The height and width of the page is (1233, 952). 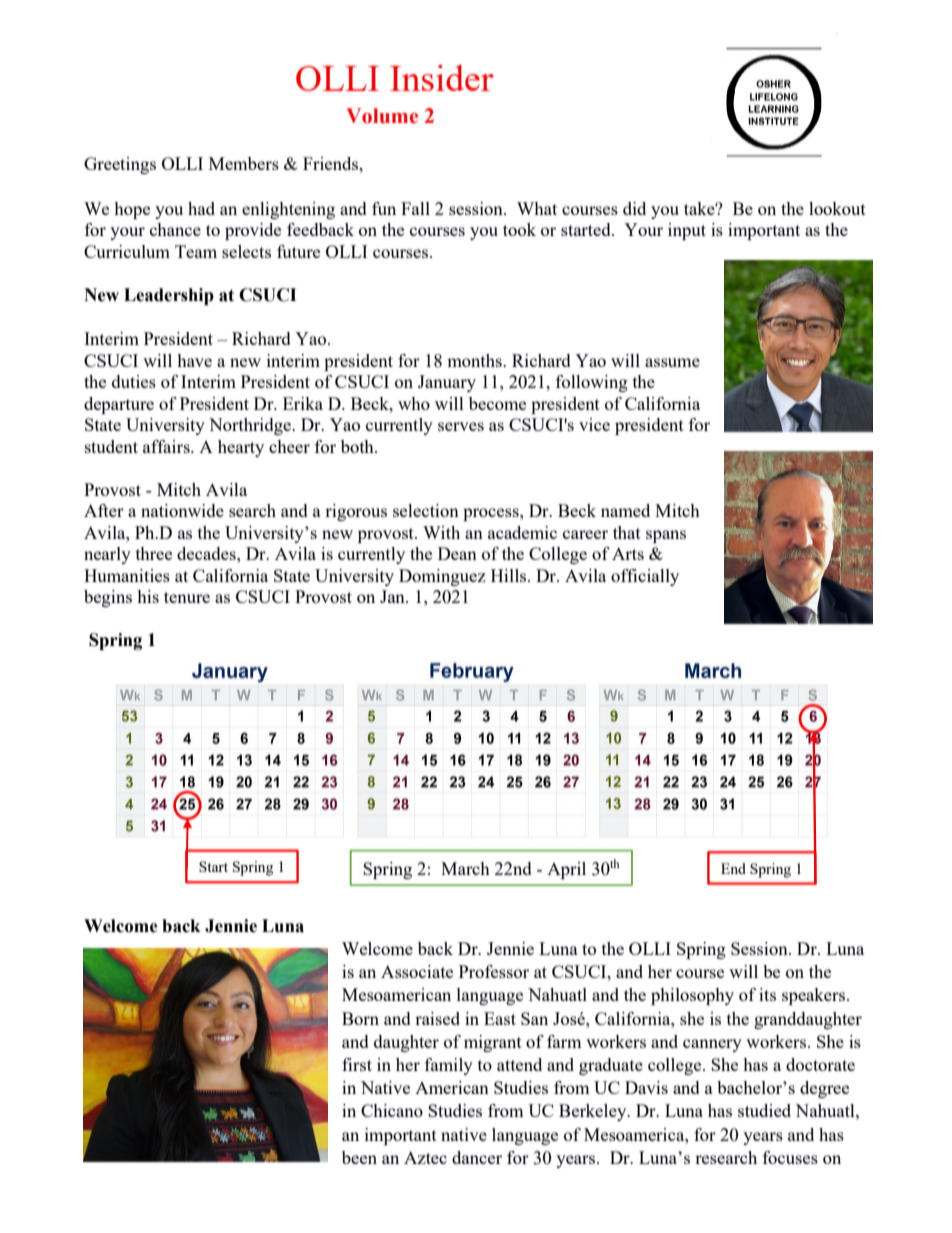 What do you see at coordinates (837, 208) in the page?
I see `lookout` at bounding box center [837, 208].
